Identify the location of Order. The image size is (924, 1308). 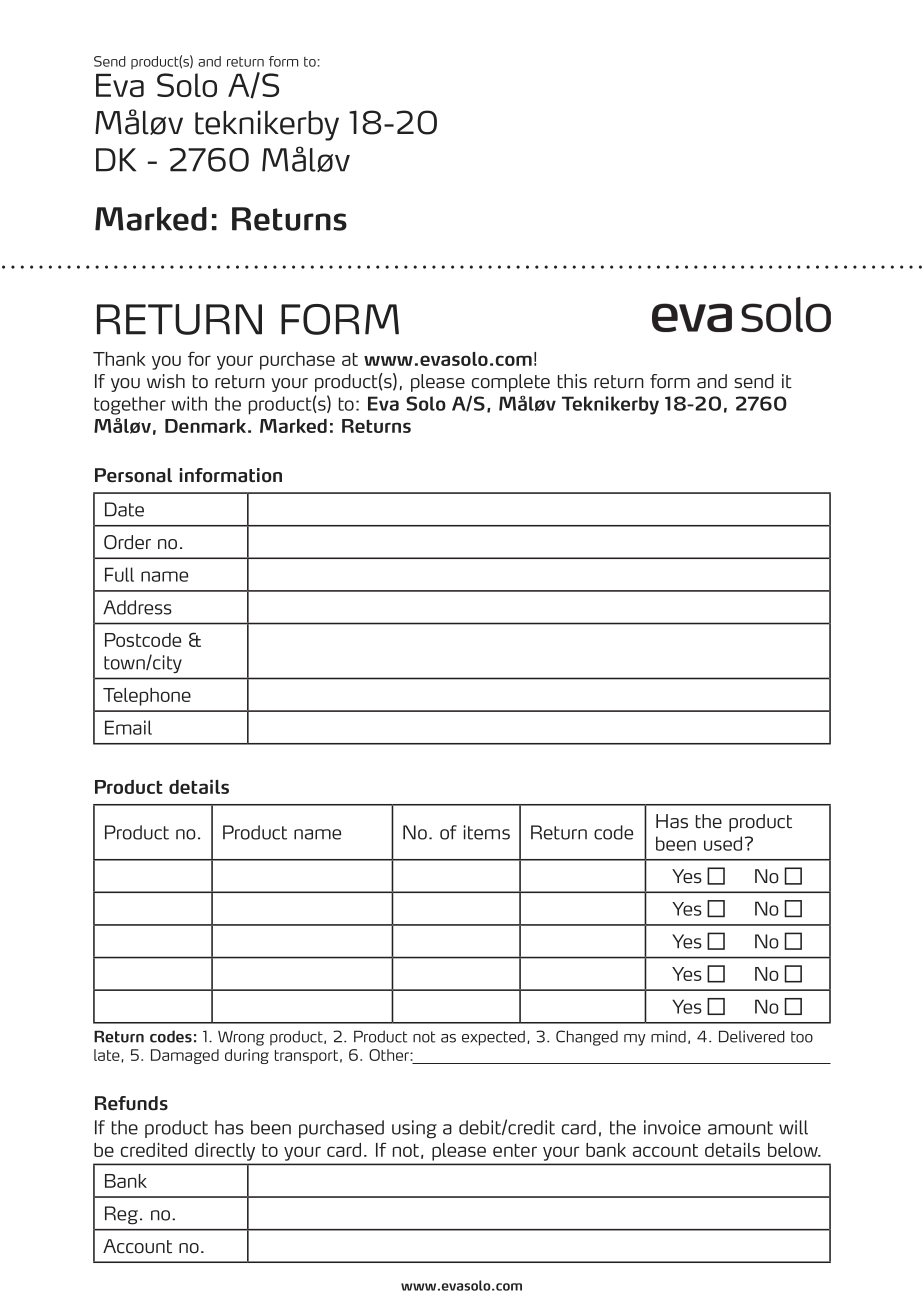
(127, 542).
